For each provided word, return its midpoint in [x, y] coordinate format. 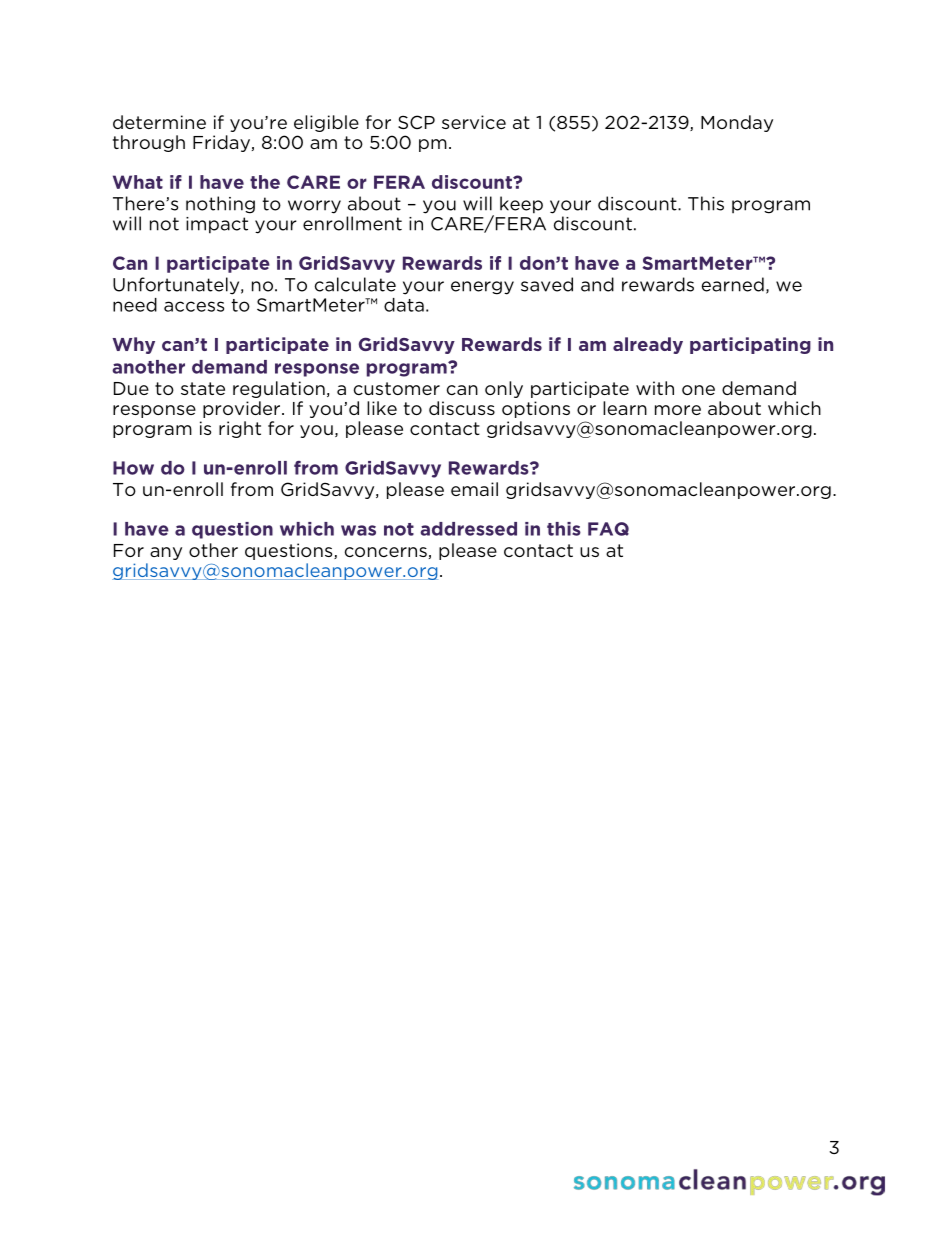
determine [159, 122]
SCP [416, 122]
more [678, 410]
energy [482, 288]
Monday [737, 123]
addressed [468, 529]
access [194, 306]
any [166, 553]
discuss [462, 408]
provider [243, 409]
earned [733, 284]
